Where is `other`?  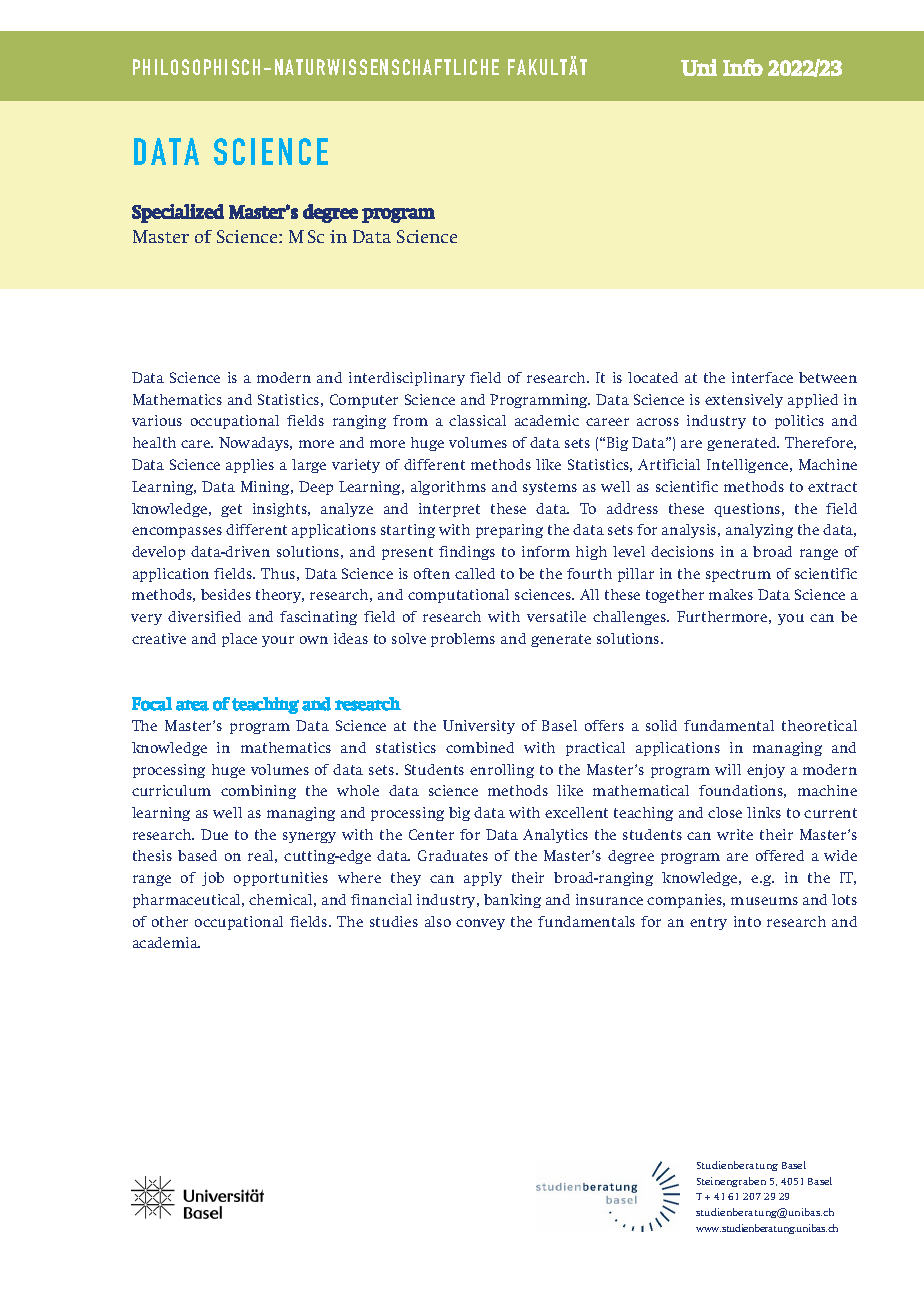
other is located at coordinates (170, 921).
